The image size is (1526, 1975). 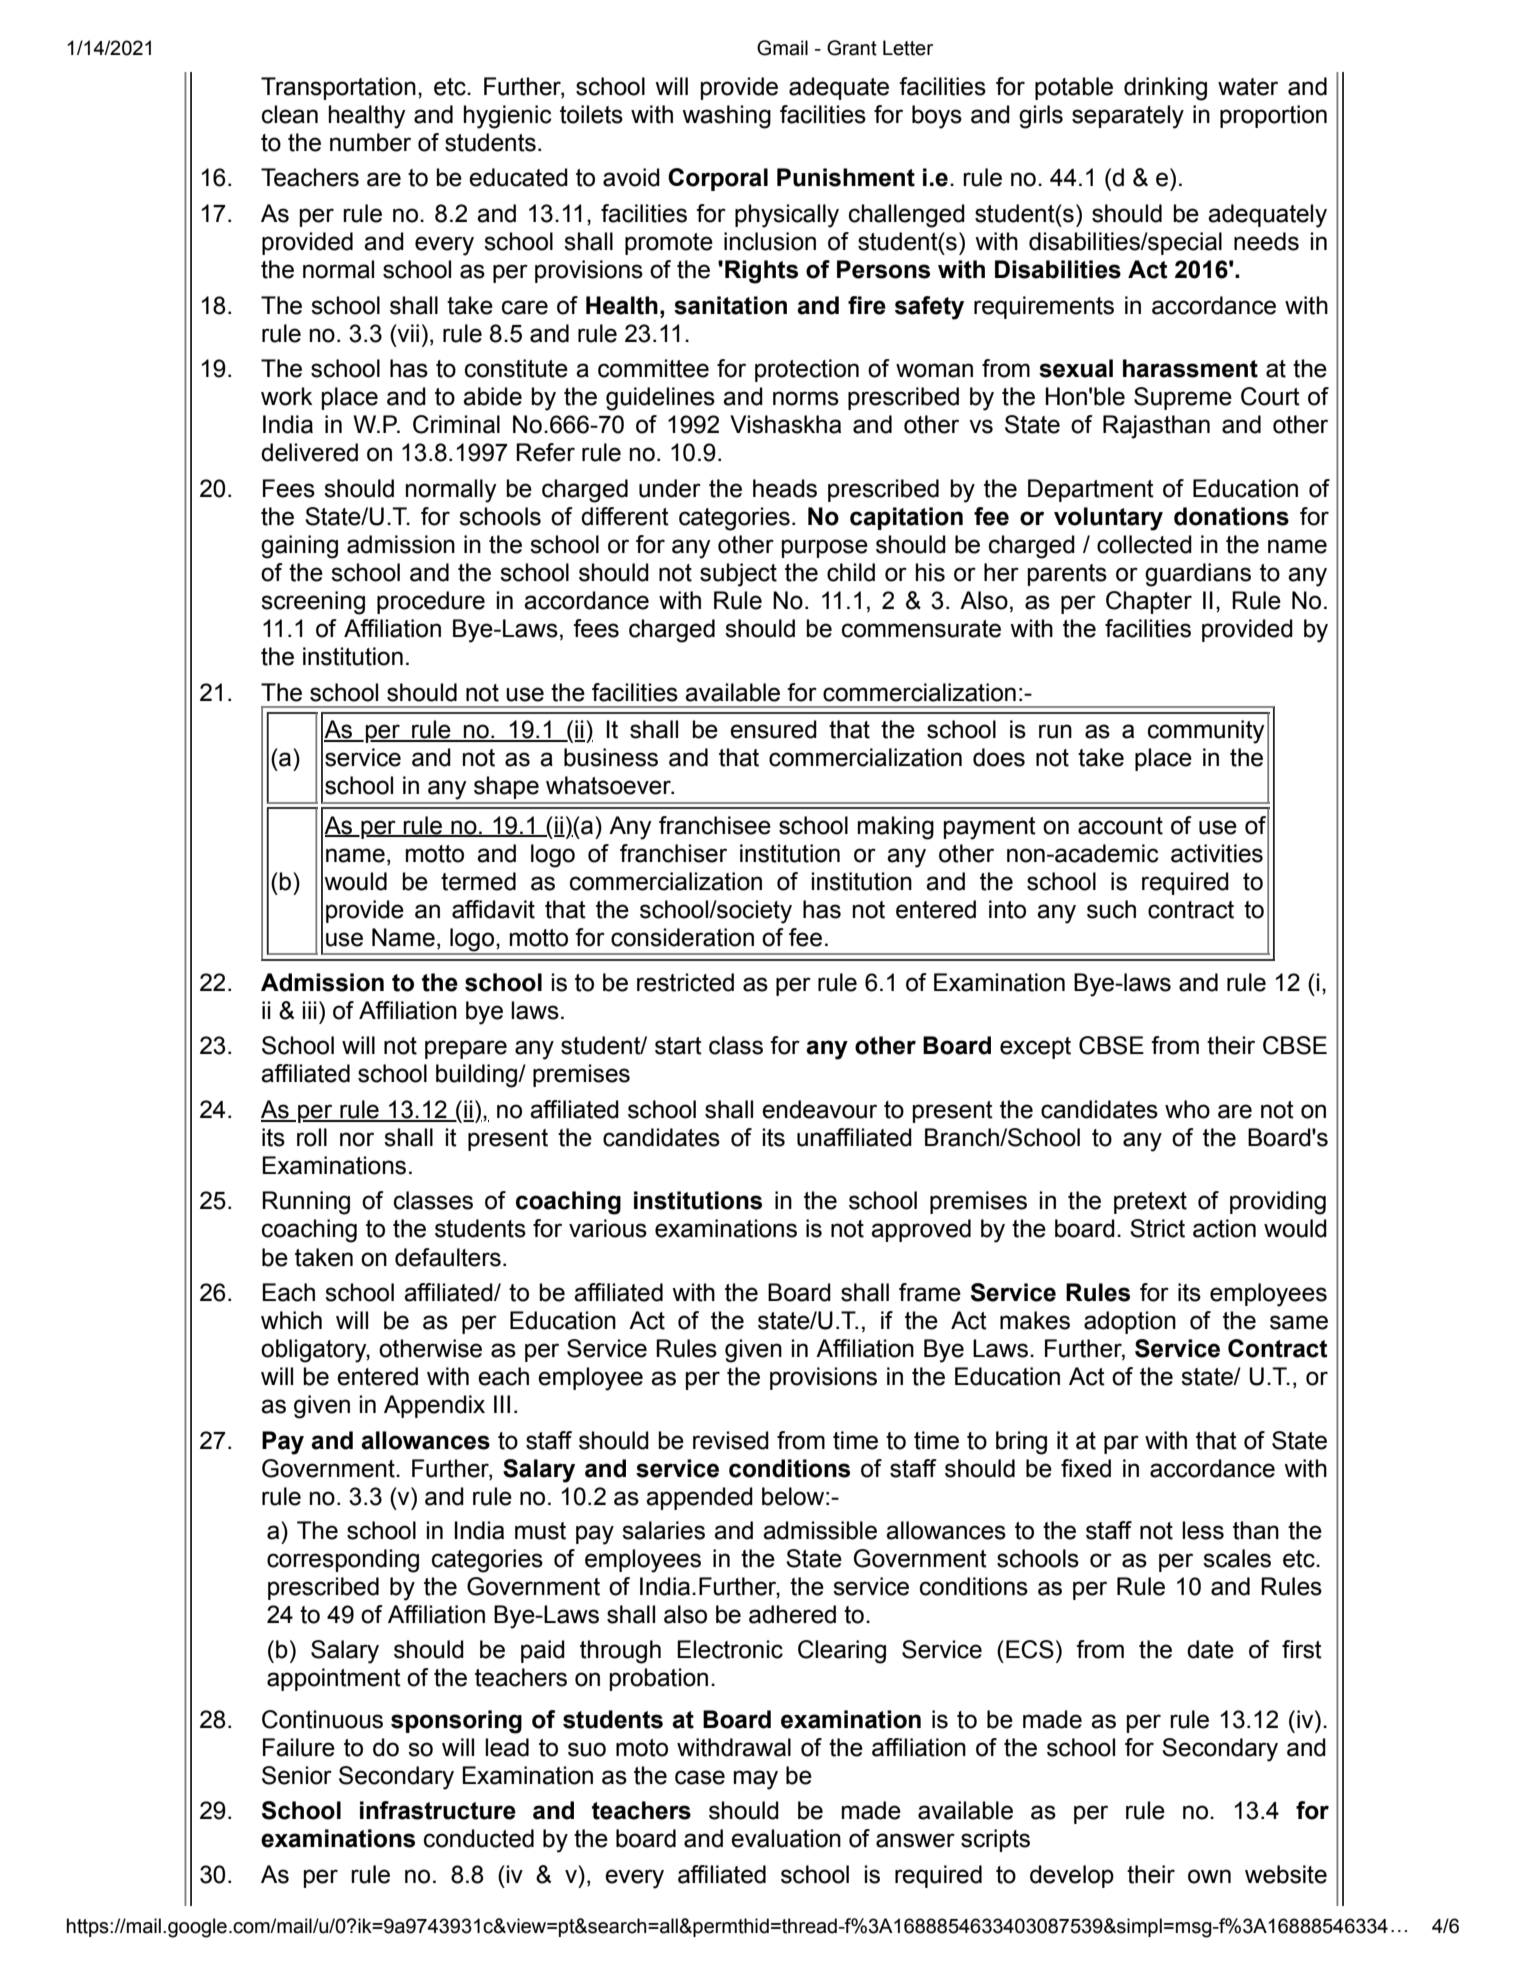 What do you see at coordinates (438, 1810) in the document?
I see `infrastructure` at bounding box center [438, 1810].
